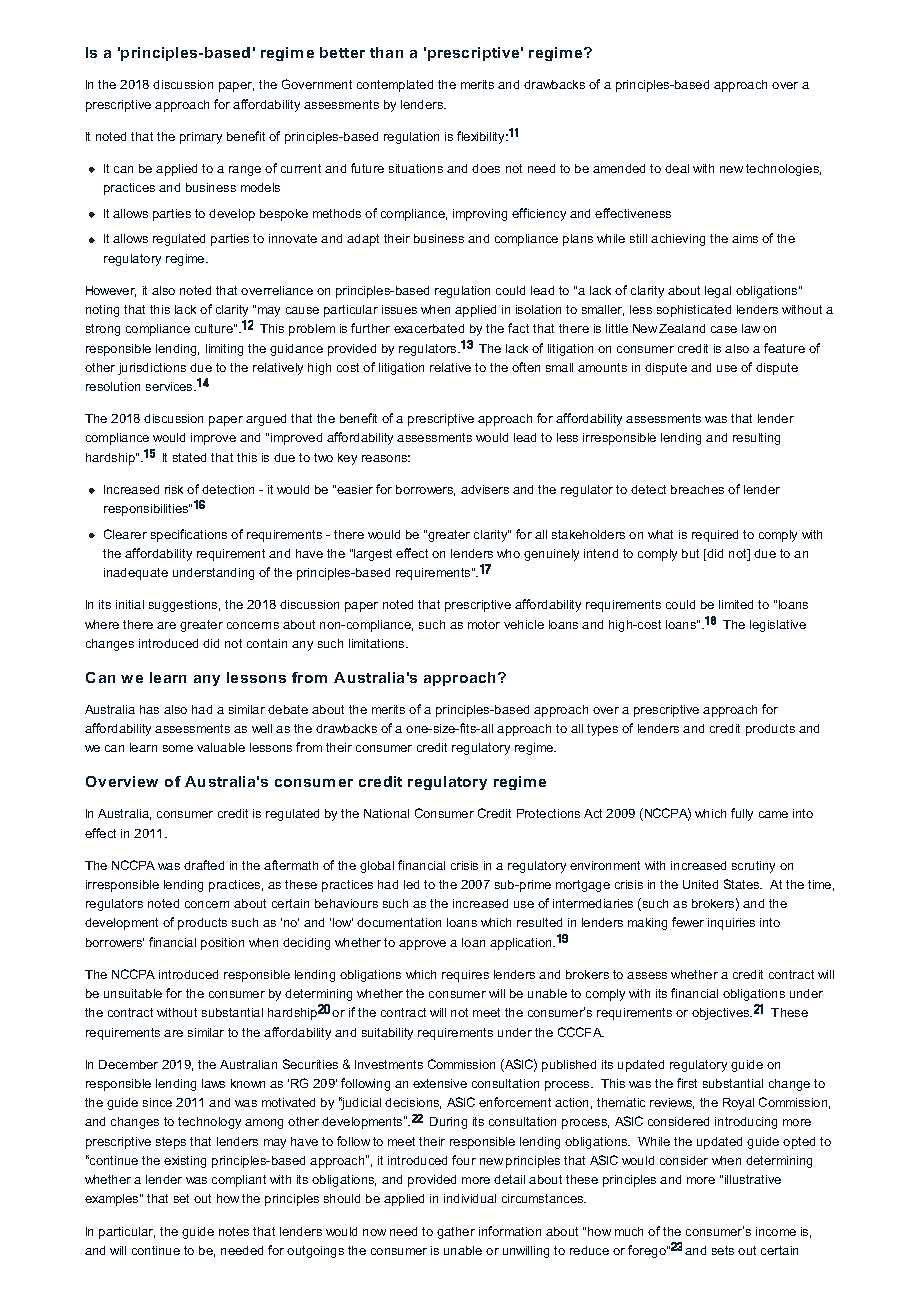 The width and height of the page is (924, 1308). Describe the element at coordinates (395, 86) in the page. I see `contemplated` at that location.
